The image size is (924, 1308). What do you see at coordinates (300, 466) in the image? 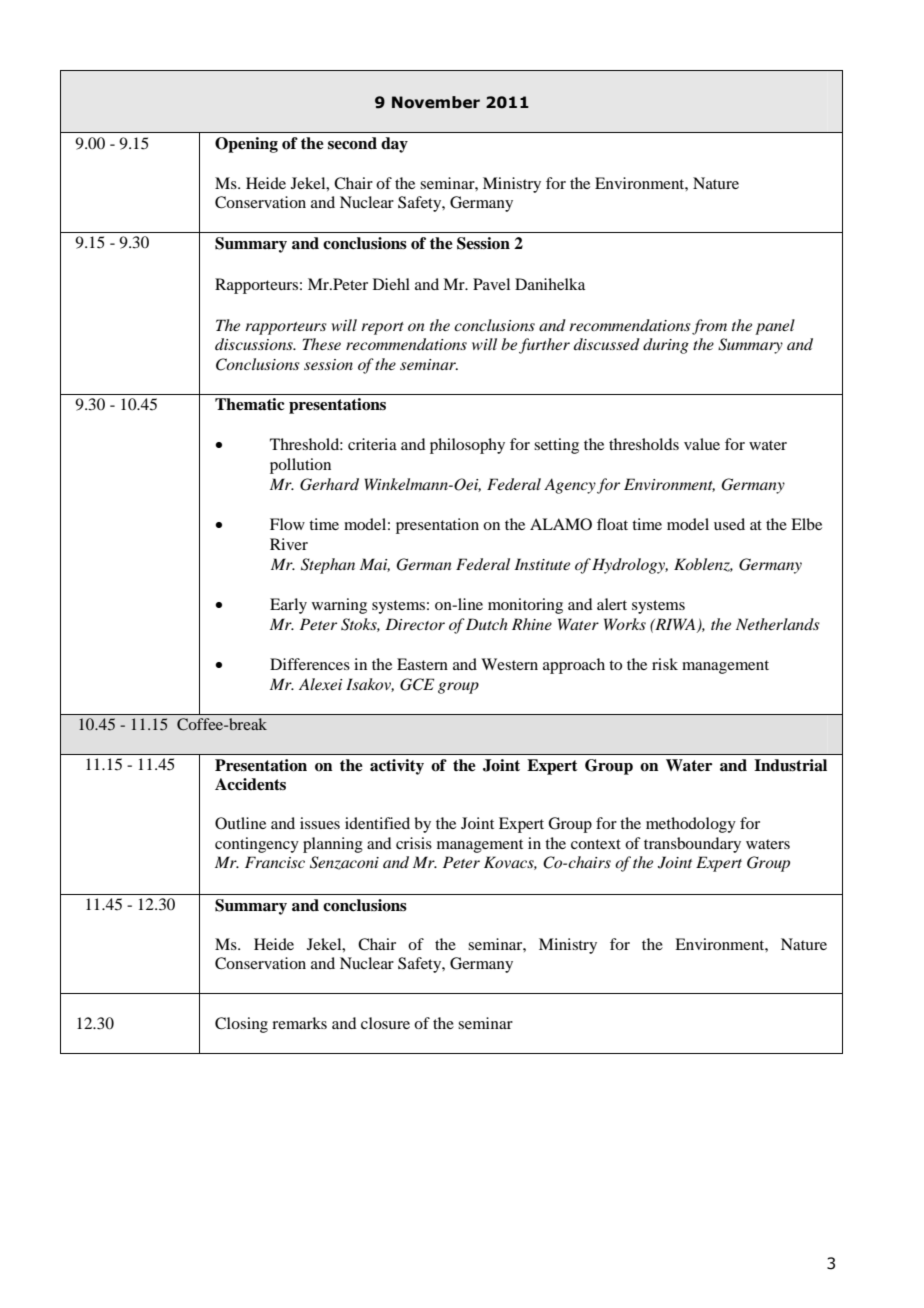
I see `pollution` at bounding box center [300, 466].
